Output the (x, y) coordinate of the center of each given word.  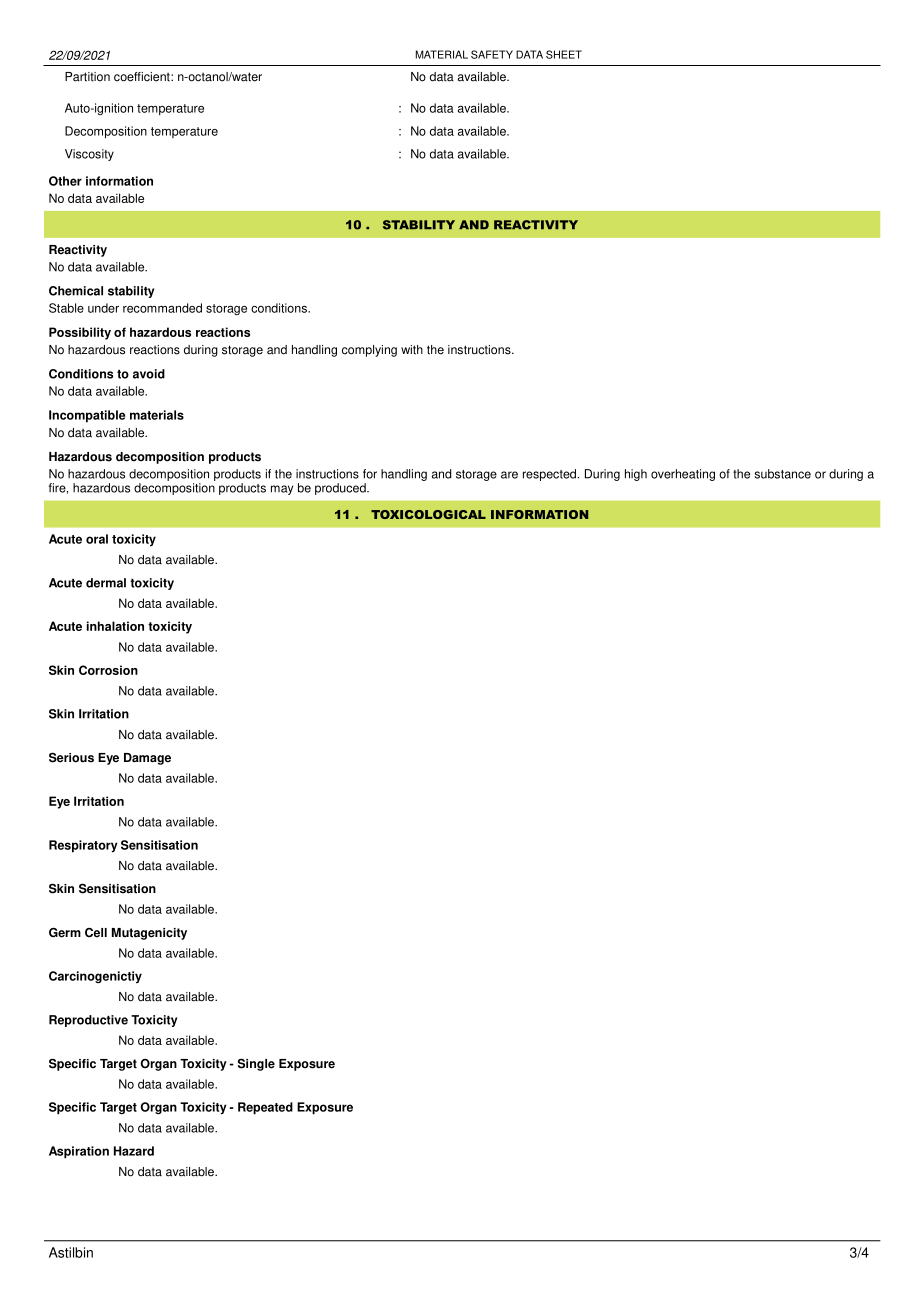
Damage (147, 759)
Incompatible (87, 416)
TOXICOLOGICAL (428, 514)
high (636, 475)
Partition (87, 77)
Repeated (265, 1108)
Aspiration (79, 1152)
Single (256, 1064)
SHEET (564, 54)
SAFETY (492, 54)
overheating (683, 475)
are (509, 475)
